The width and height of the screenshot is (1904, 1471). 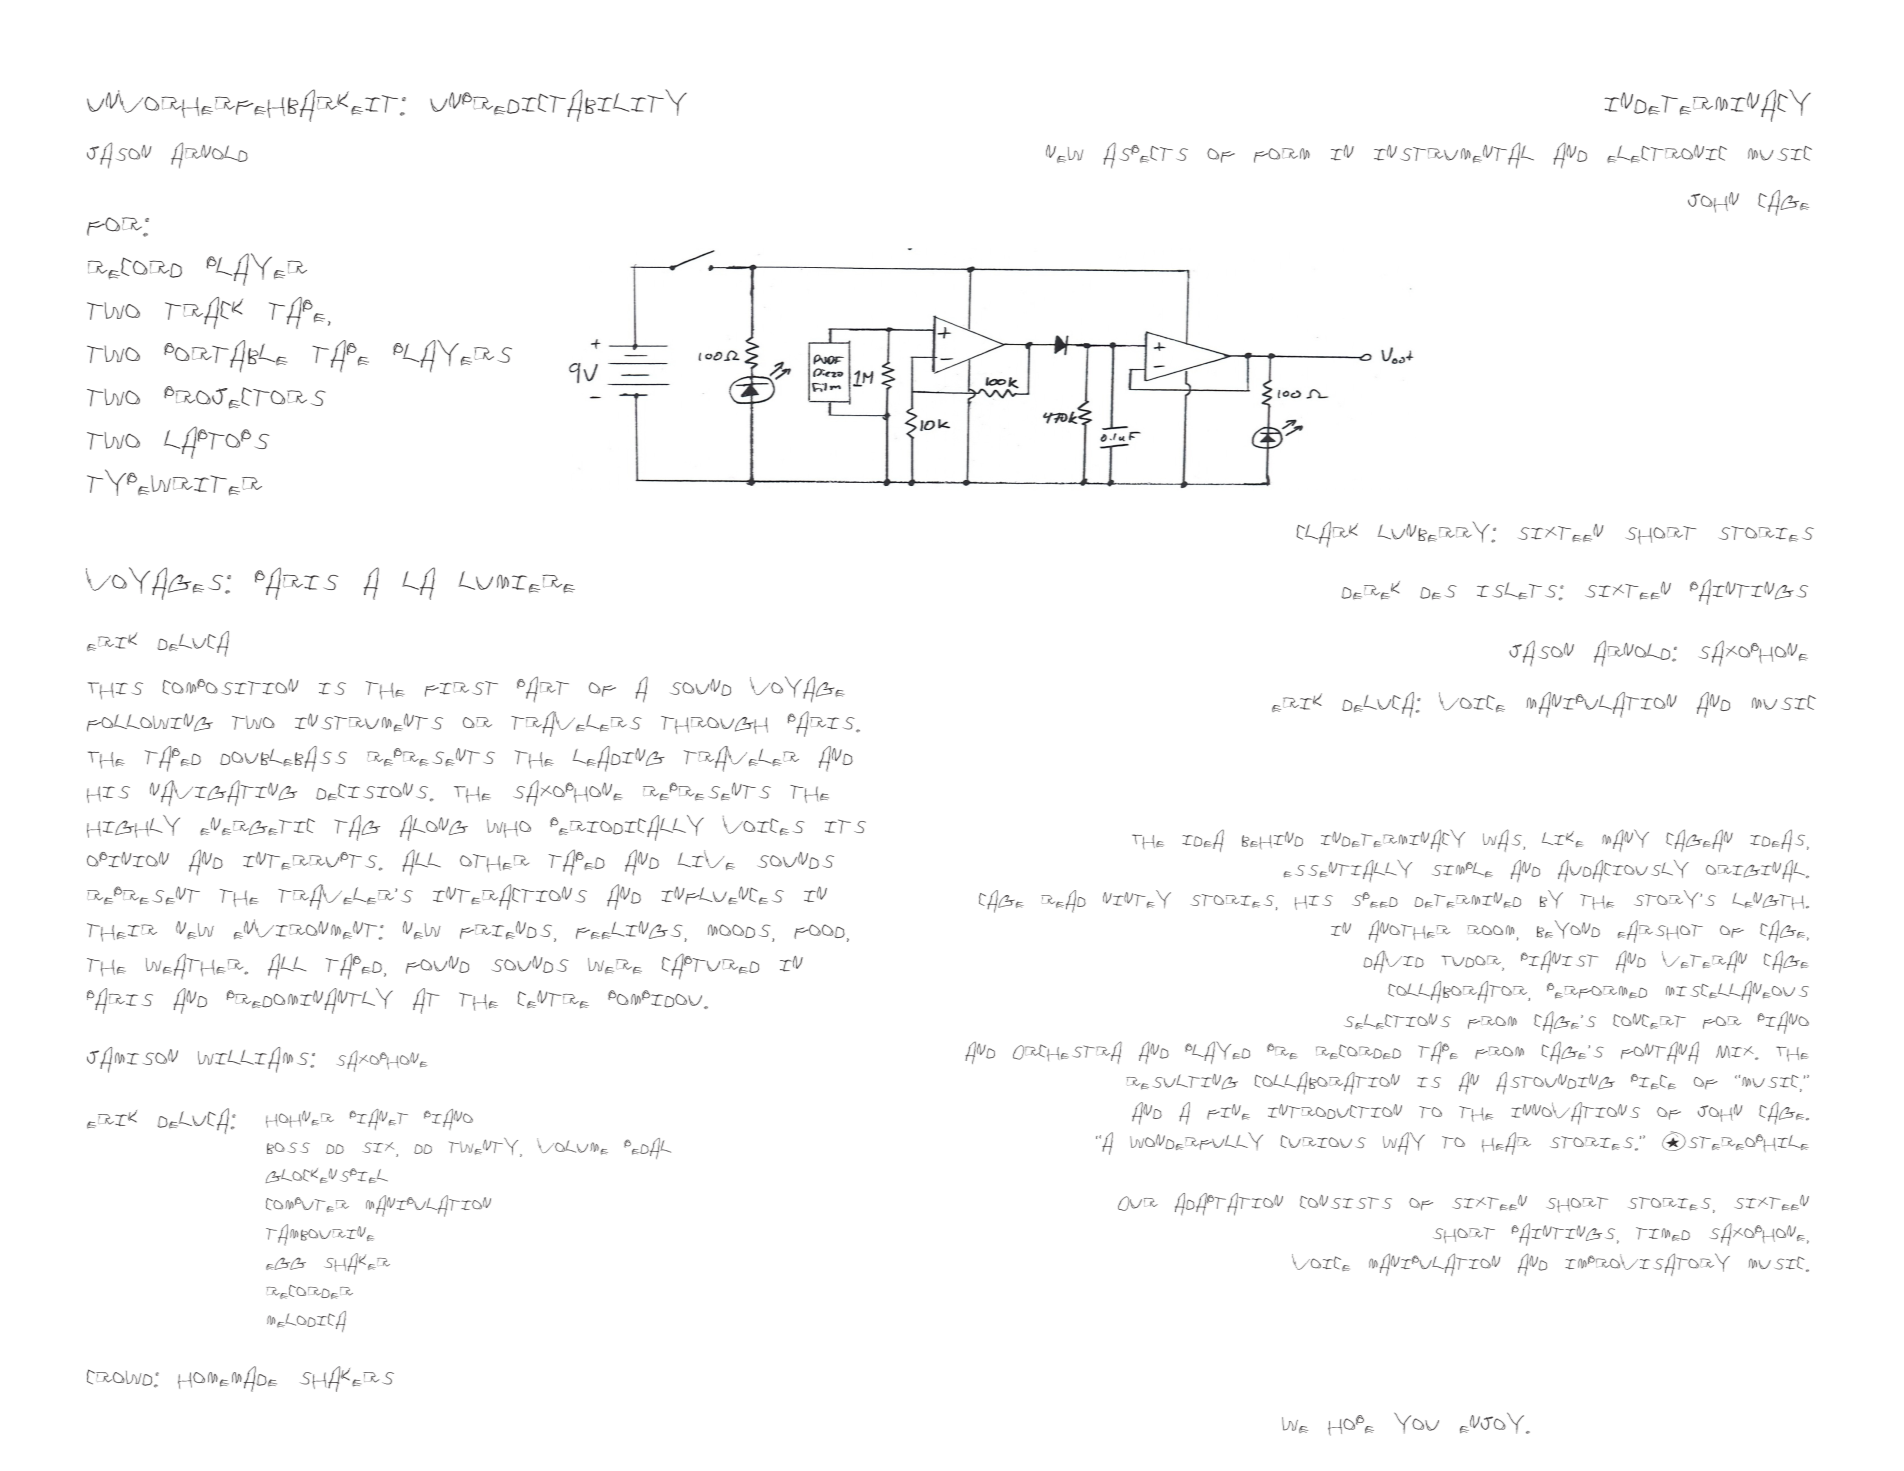 I want to click on Aspects, so click(x=1145, y=155).
